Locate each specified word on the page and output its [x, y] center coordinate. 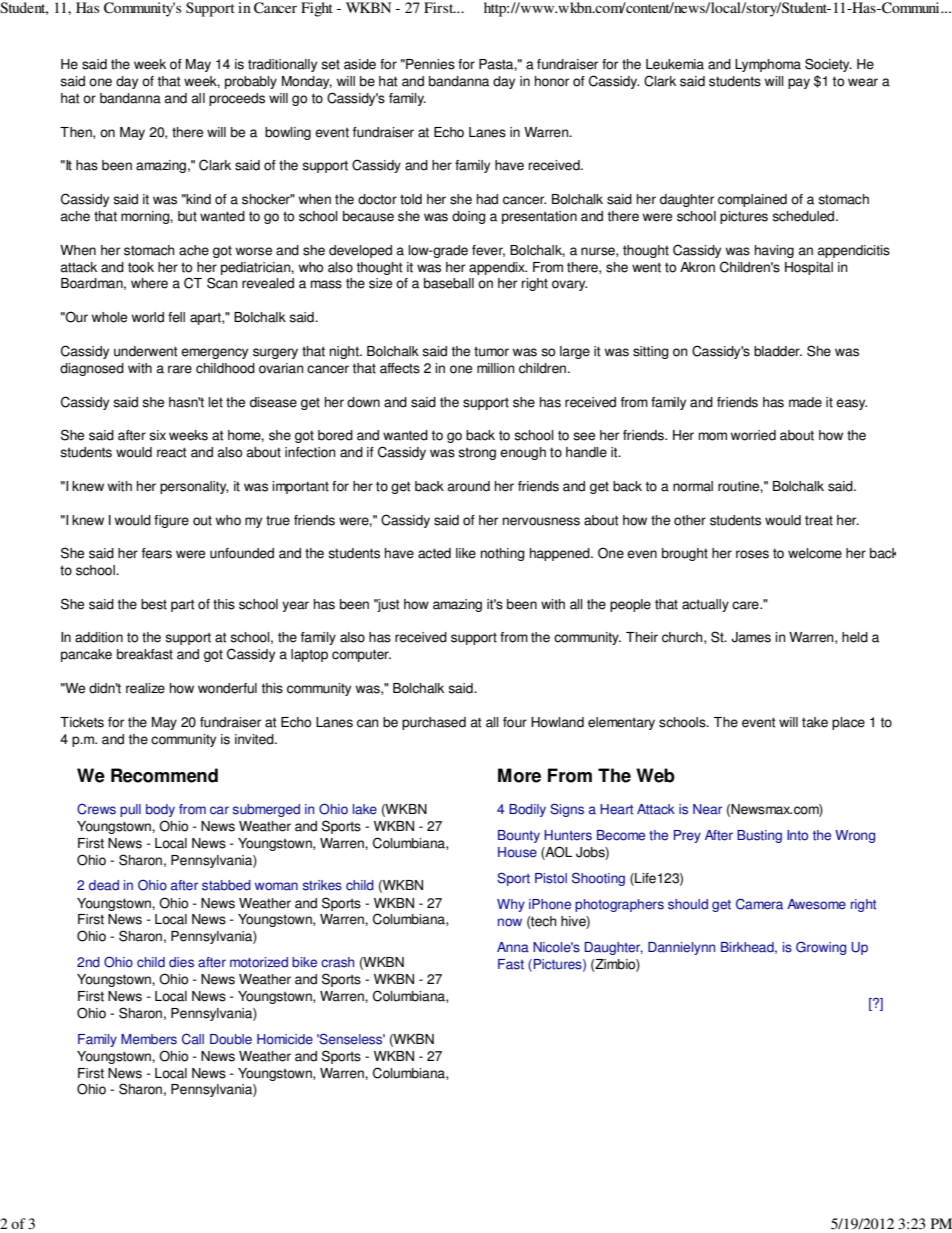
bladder [778, 351]
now [510, 922]
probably [251, 82]
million [495, 368]
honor [552, 81]
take [815, 722]
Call [193, 1039]
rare [180, 369]
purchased [434, 723]
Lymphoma [768, 65]
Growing [821, 948]
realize [145, 688]
